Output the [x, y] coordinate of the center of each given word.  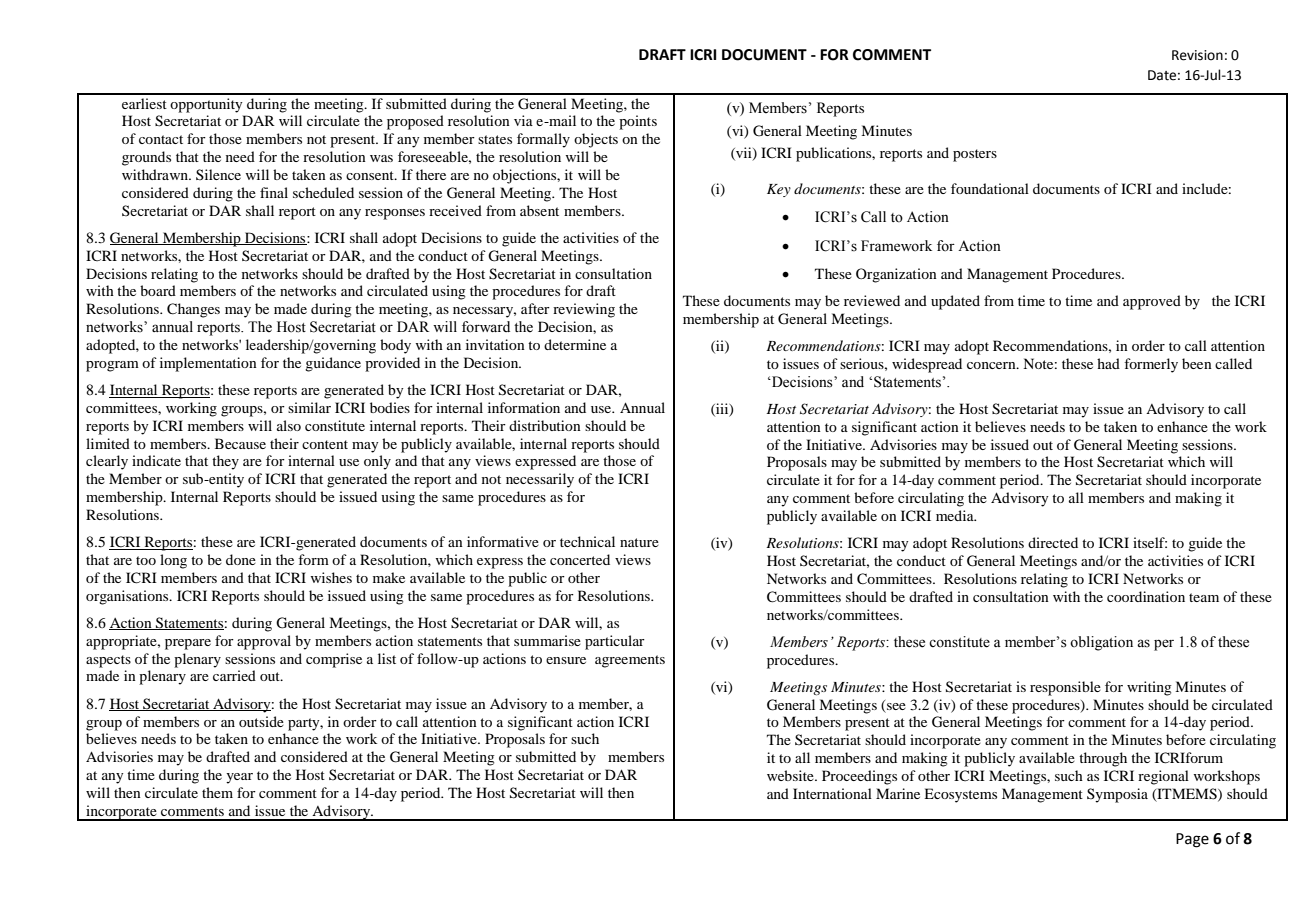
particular [615, 642]
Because [240, 443]
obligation [1101, 643]
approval [264, 642]
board [158, 290]
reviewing [584, 310]
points [638, 122]
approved [1152, 302]
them [217, 792]
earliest [144, 103]
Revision [1197, 55]
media [956, 515]
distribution [545, 425]
